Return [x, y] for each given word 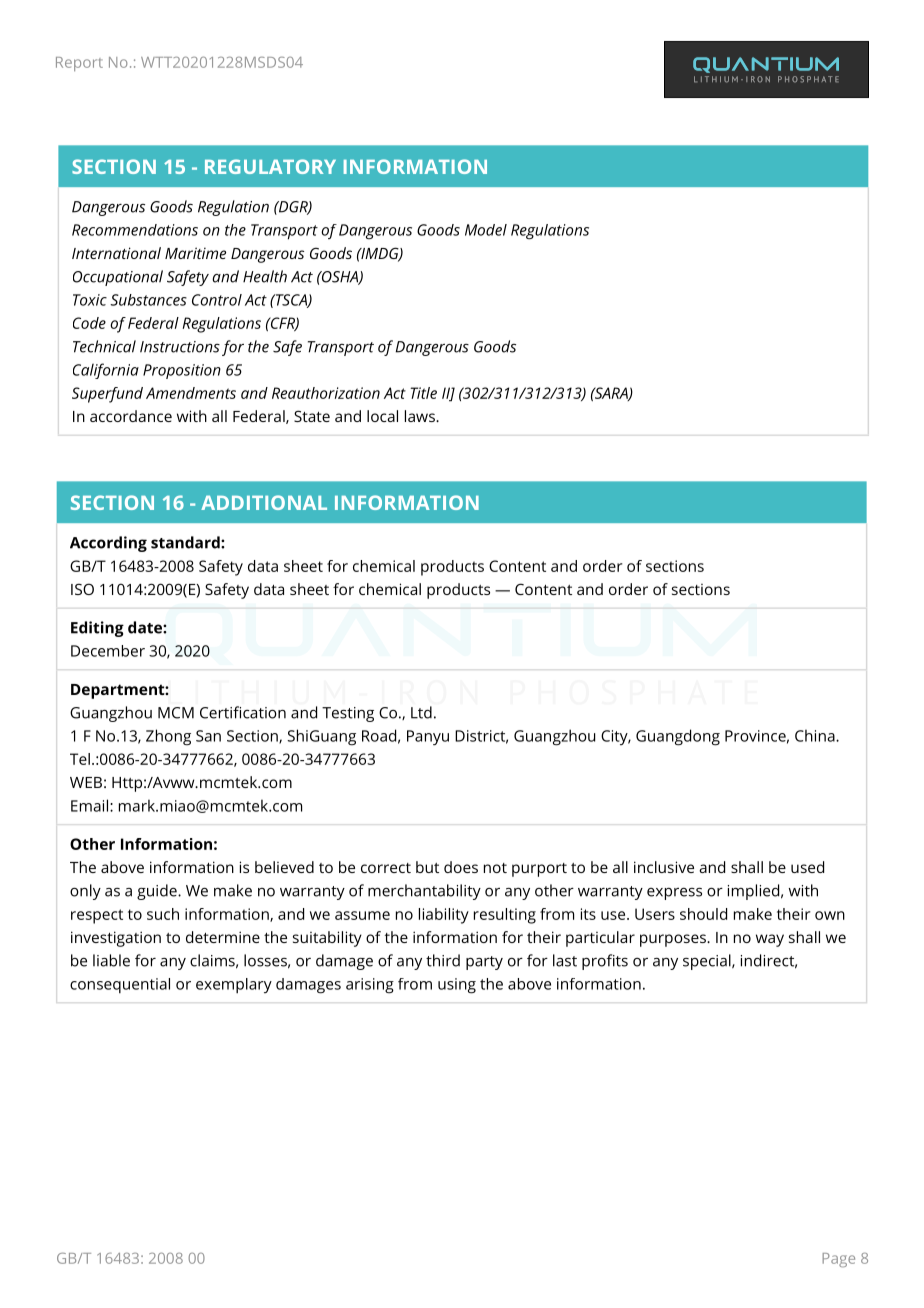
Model [486, 230]
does [461, 867]
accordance [131, 416]
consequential [120, 986]
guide [158, 892]
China [816, 735]
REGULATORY [270, 166]
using [457, 986]
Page [838, 1260]
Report [79, 64]
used [807, 867]
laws [421, 416]
